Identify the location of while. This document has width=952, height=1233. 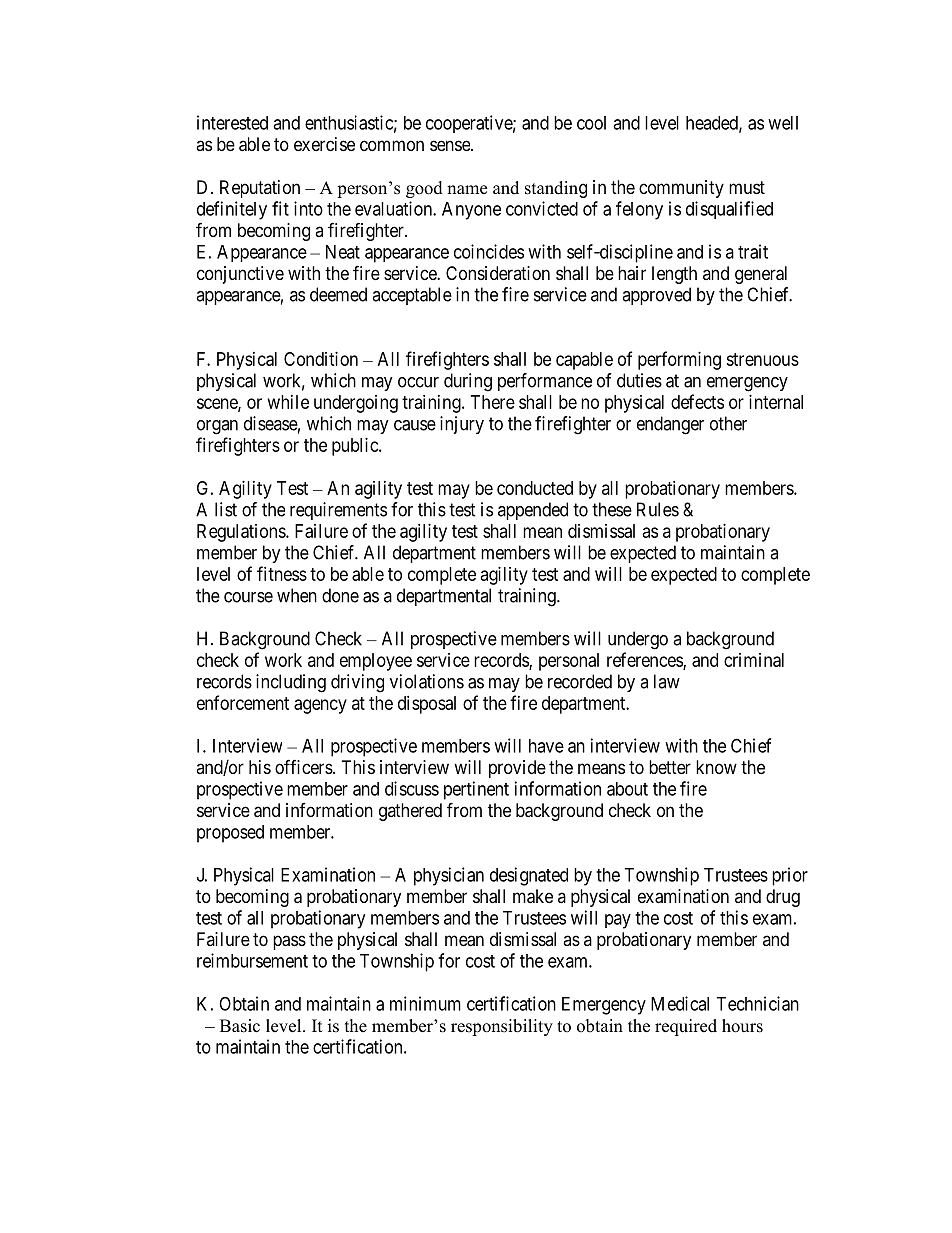
(288, 402).
